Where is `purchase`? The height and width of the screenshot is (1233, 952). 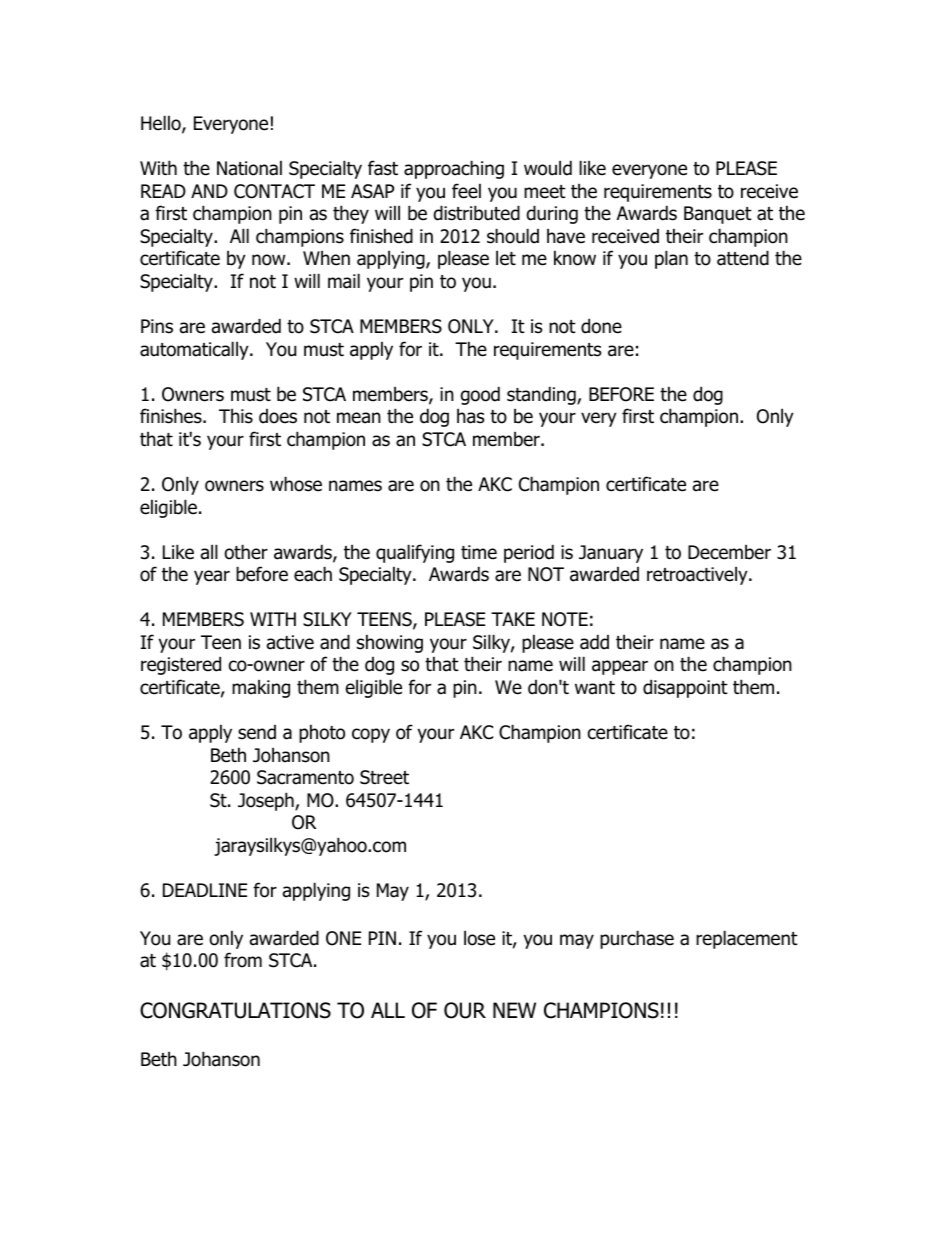 purchase is located at coordinates (637, 939).
